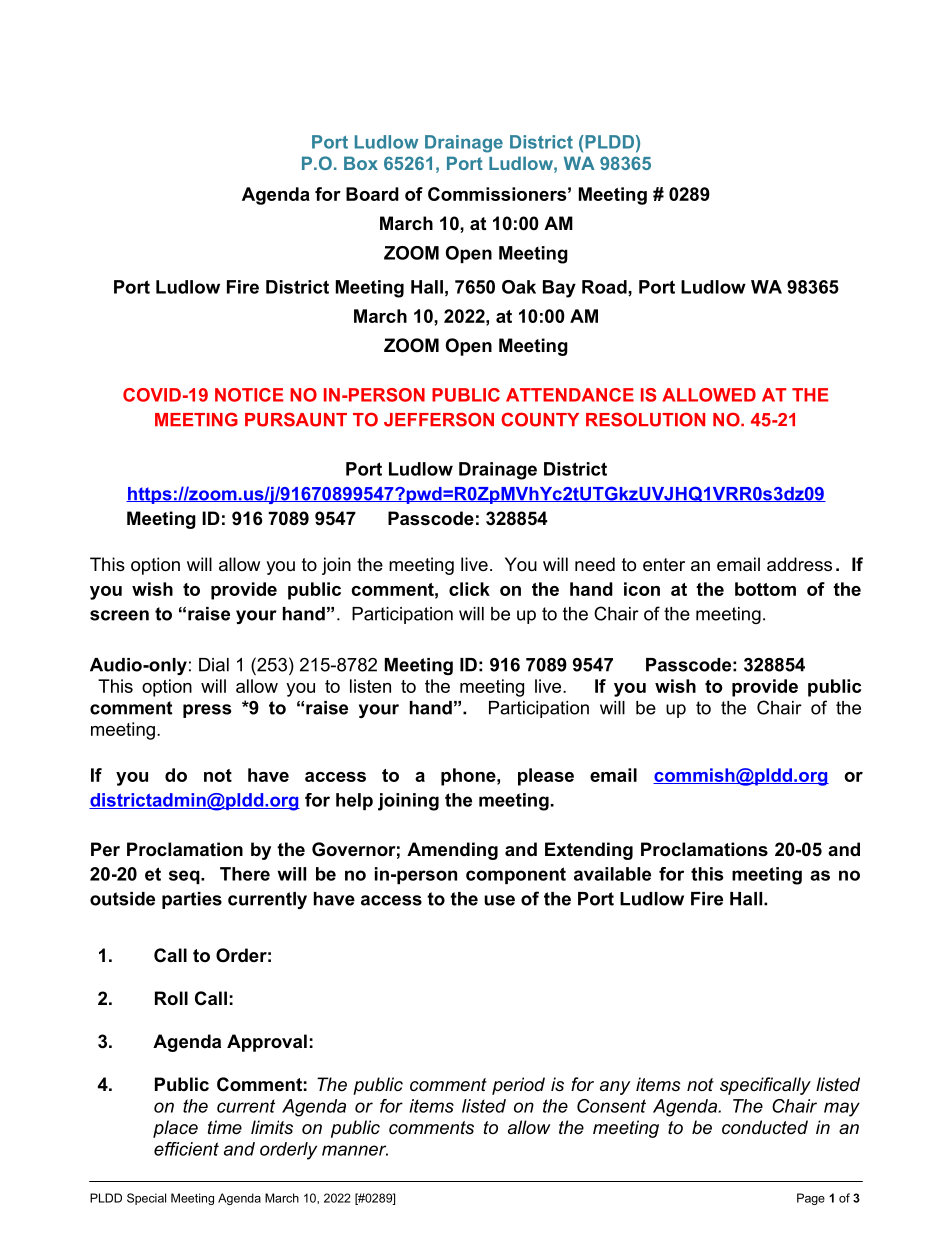 The width and height of the screenshot is (952, 1233). I want to click on RESOLUTION, so click(645, 419).
